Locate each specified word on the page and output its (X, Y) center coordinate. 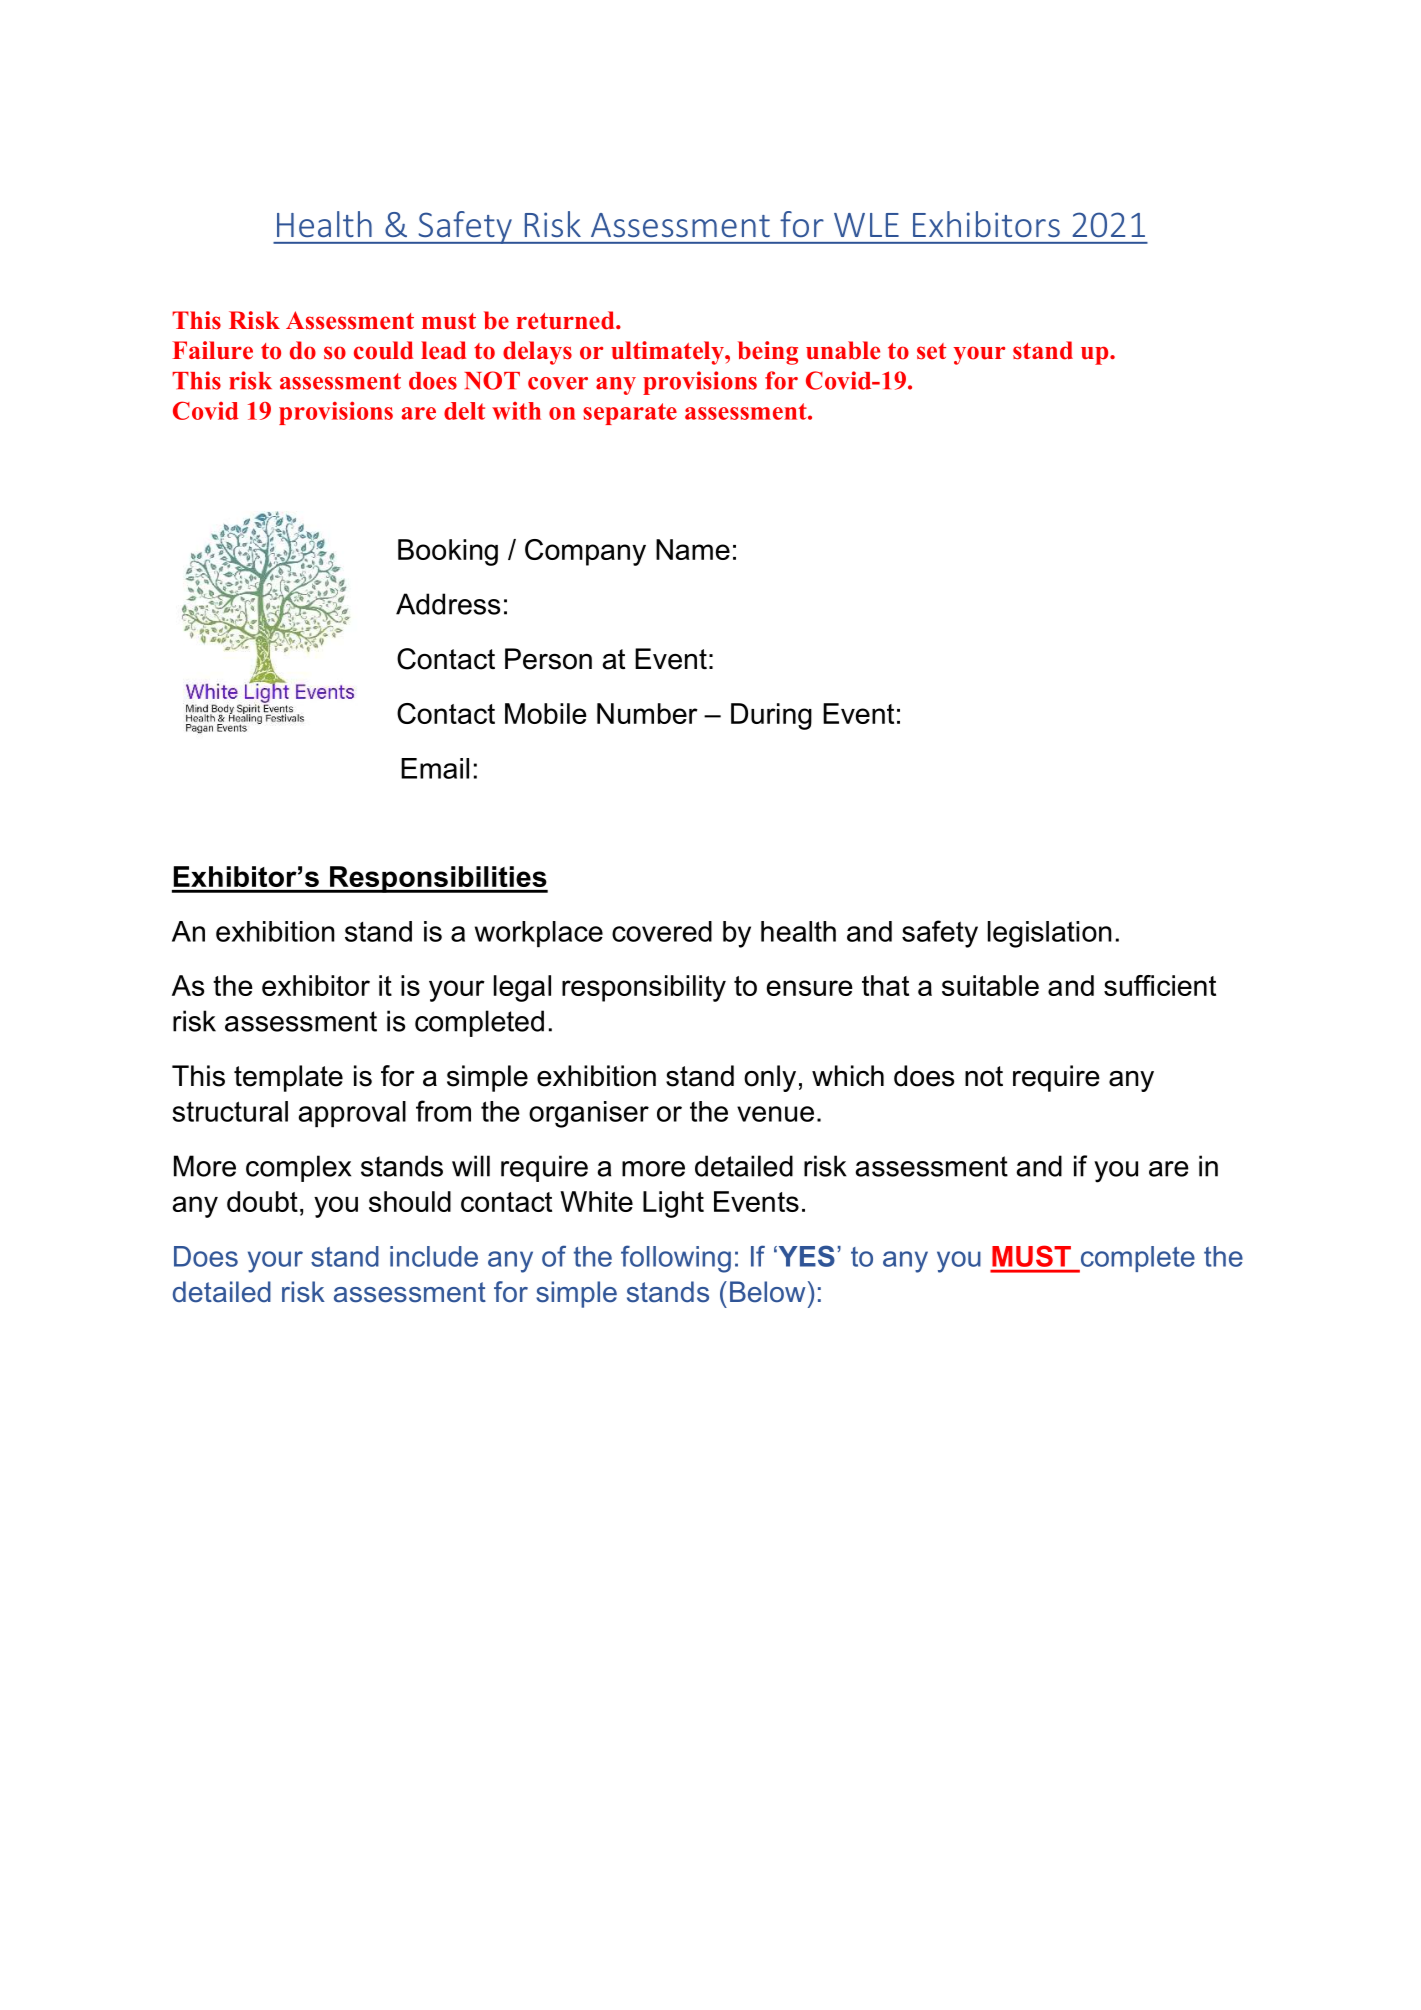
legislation (1050, 934)
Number (647, 713)
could (383, 350)
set (931, 351)
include (434, 1256)
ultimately (668, 353)
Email (435, 768)
